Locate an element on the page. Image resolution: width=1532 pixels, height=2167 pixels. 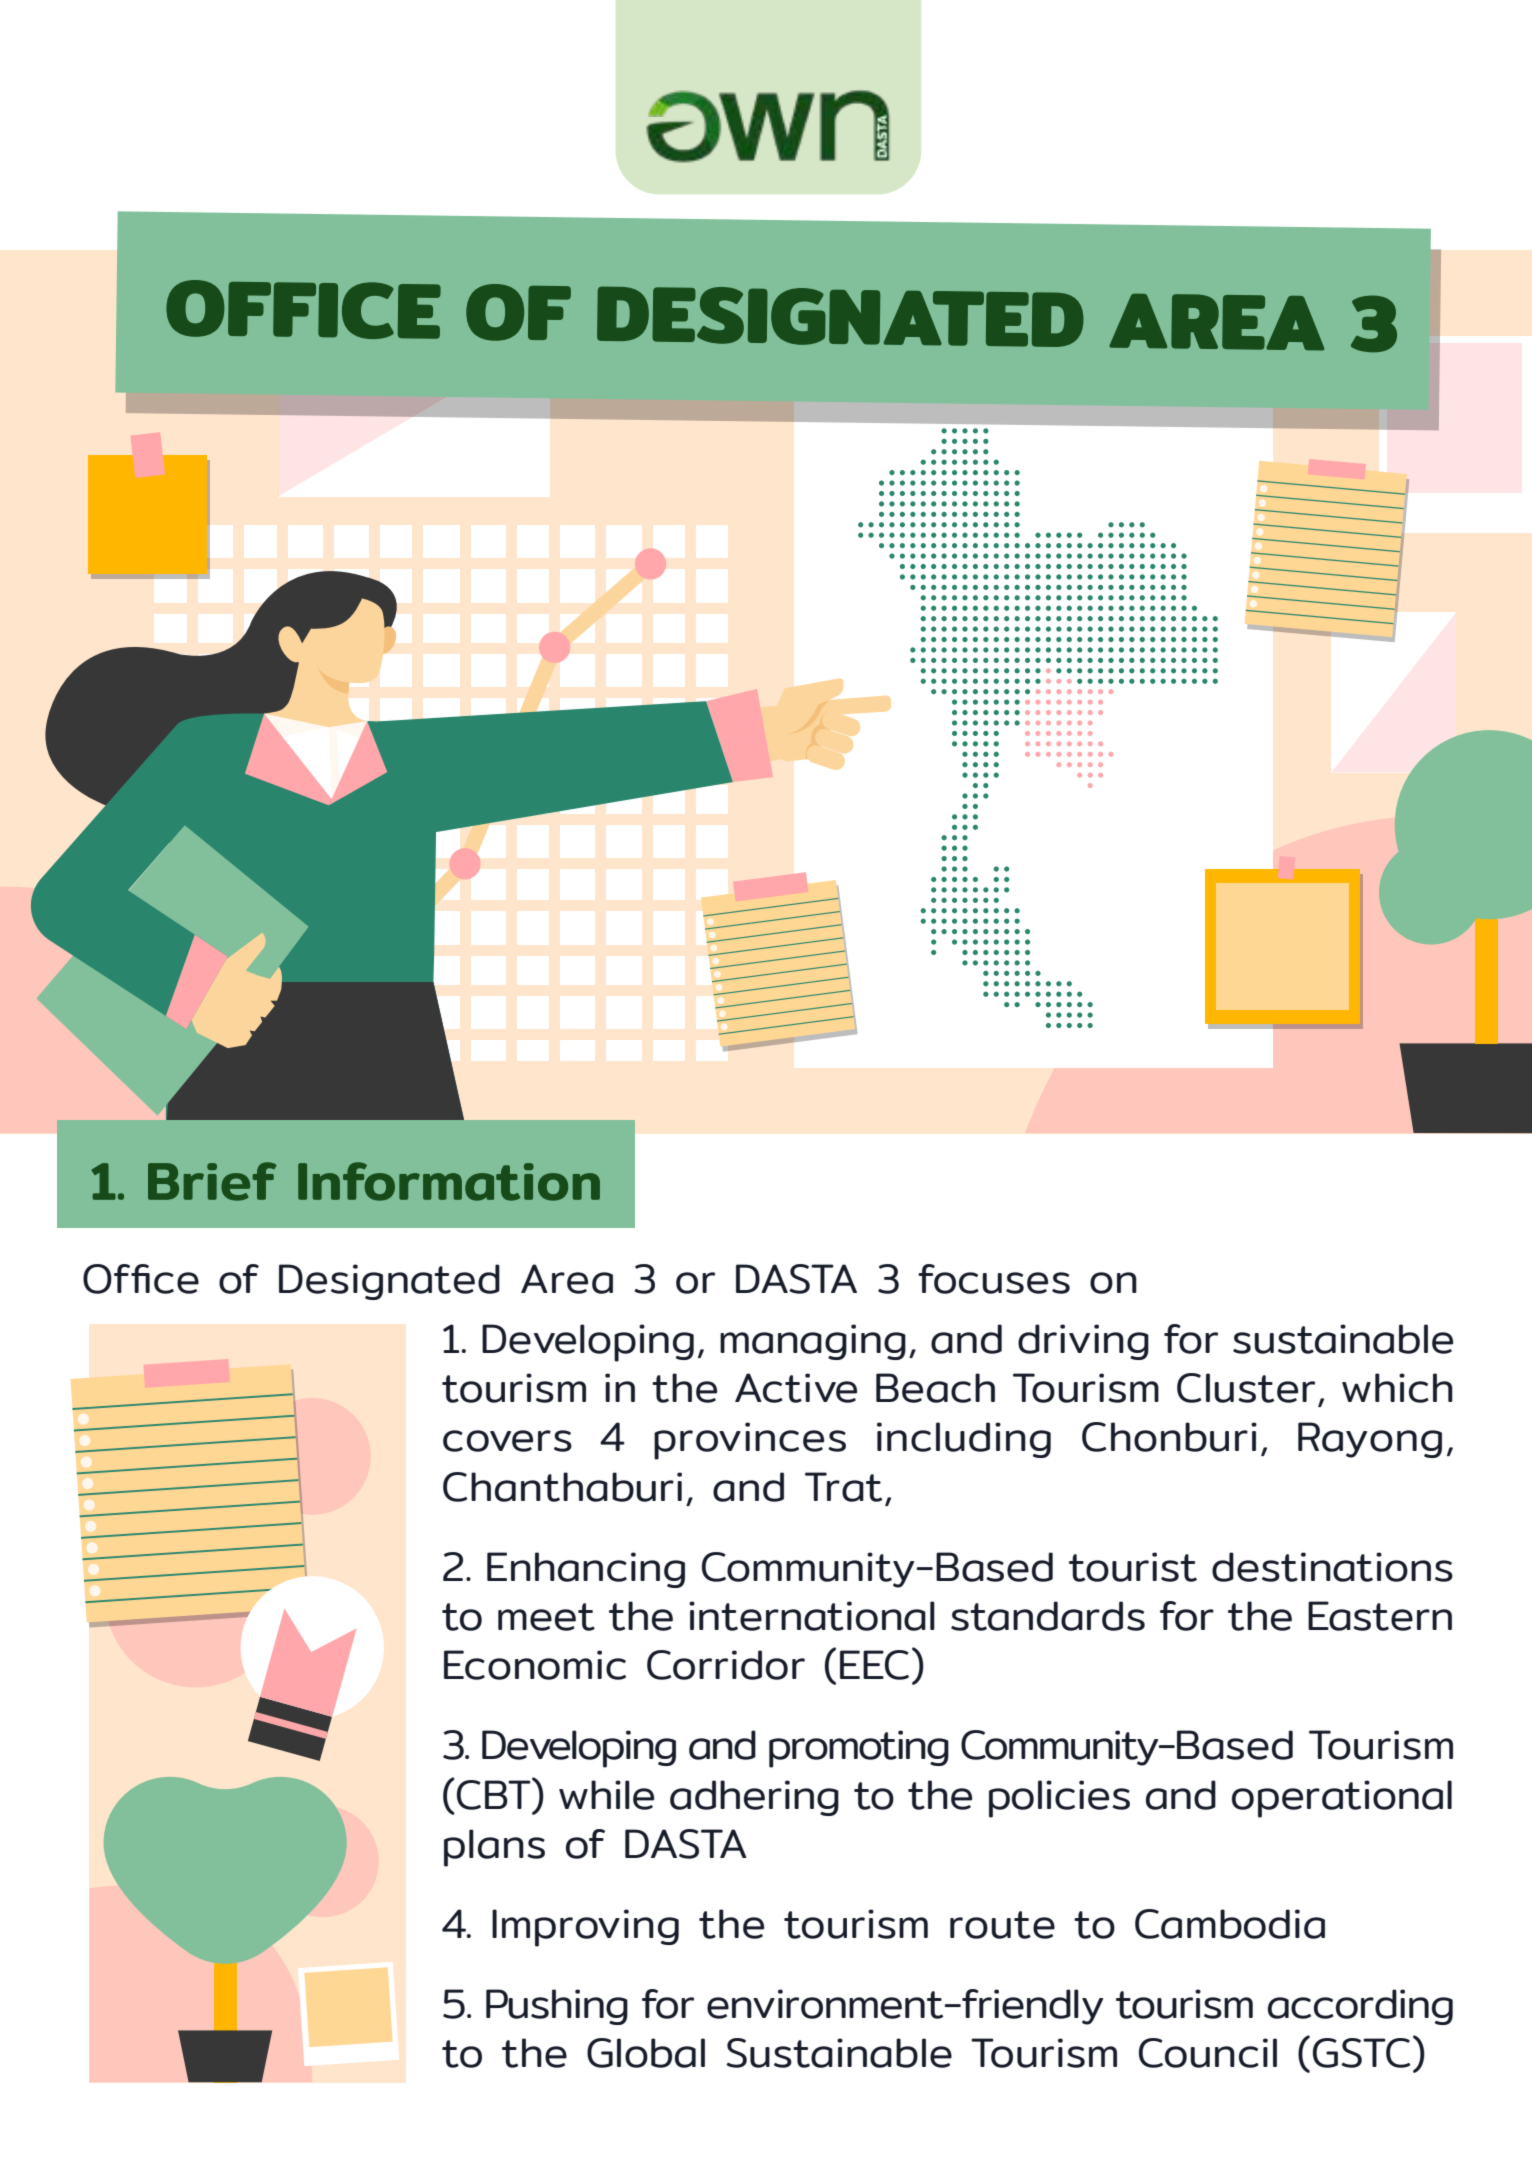
Pushing is located at coordinates (557, 2007).
